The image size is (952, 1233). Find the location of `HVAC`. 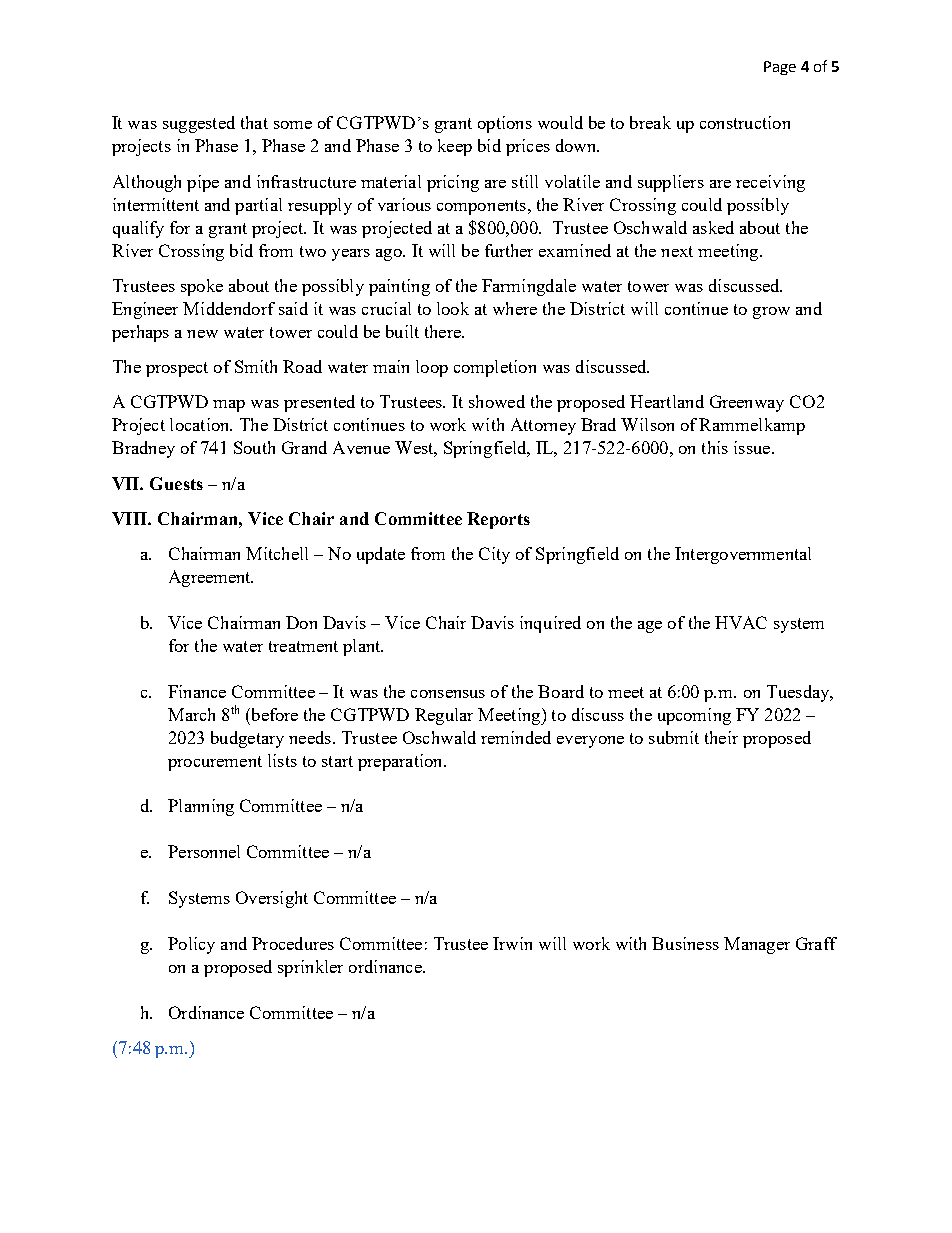

HVAC is located at coordinates (741, 622).
